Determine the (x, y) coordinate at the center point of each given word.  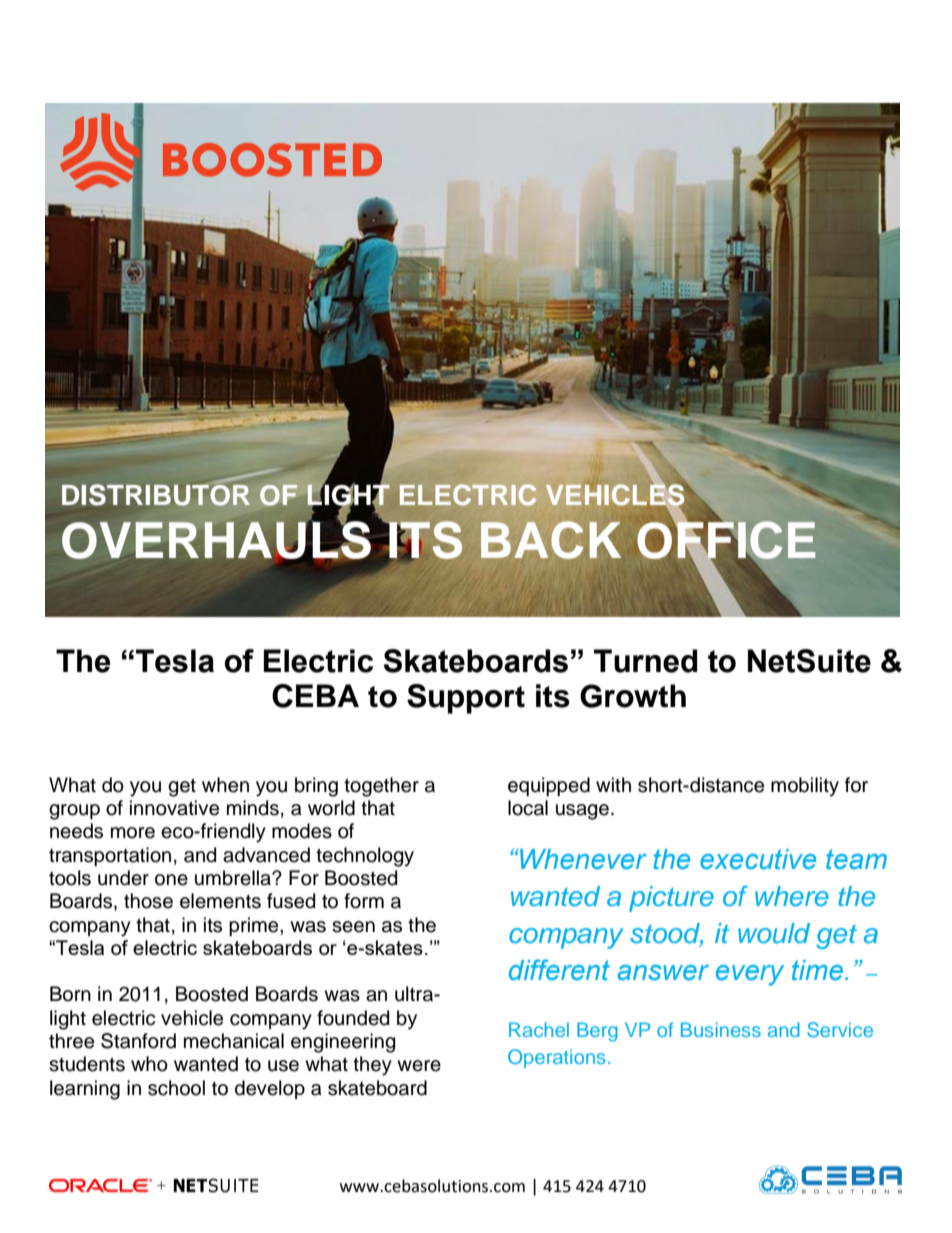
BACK (551, 540)
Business (721, 1029)
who (149, 1064)
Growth (633, 696)
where (792, 896)
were (419, 1066)
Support (466, 699)
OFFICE (726, 539)
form (364, 901)
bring (316, 787)
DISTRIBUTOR (156, 494)
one (171, 880)
